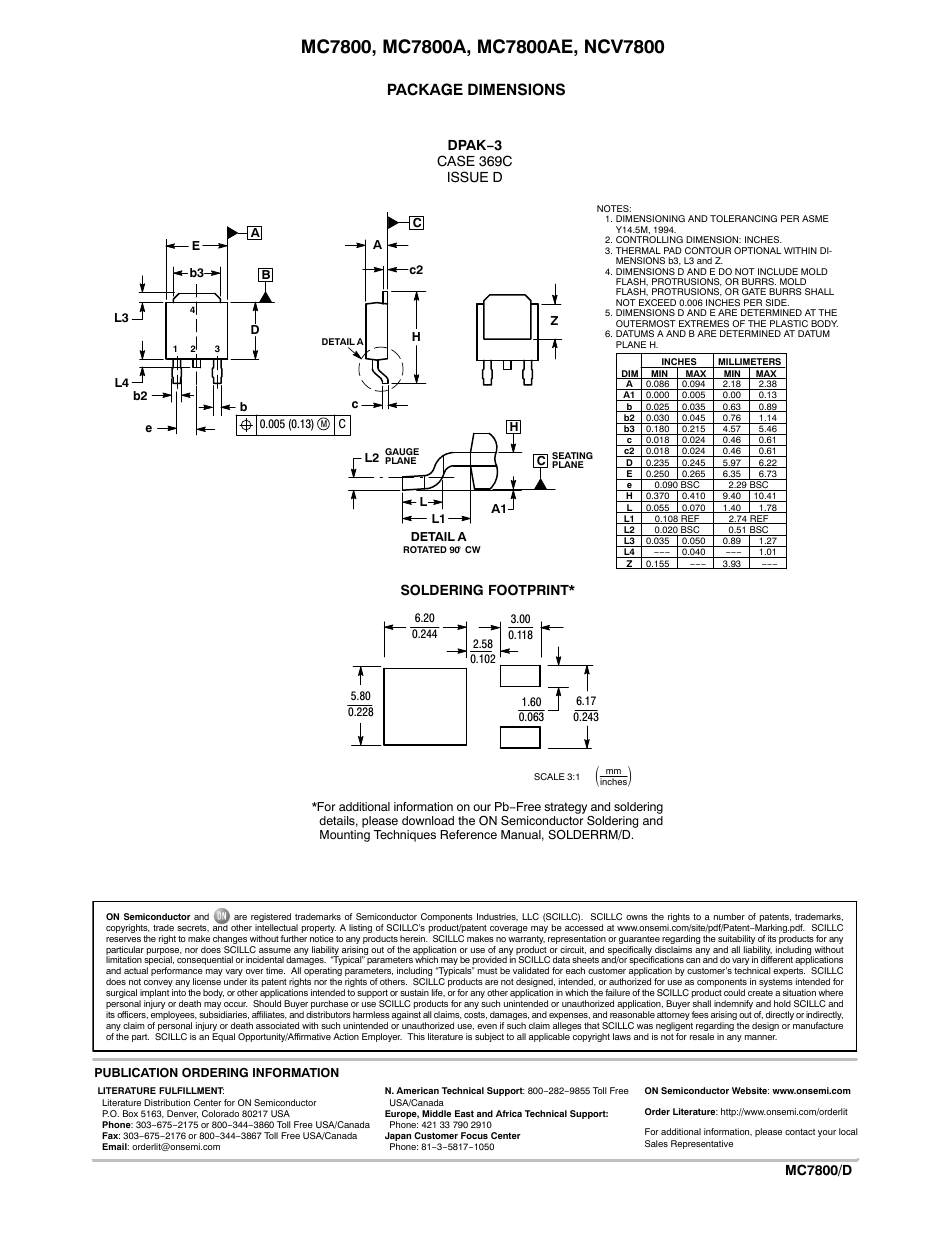 The image size is (952, 1233). What do you see at coordinates (729, 916) in the image?
I see `number` at bounding box center [729, 916].
